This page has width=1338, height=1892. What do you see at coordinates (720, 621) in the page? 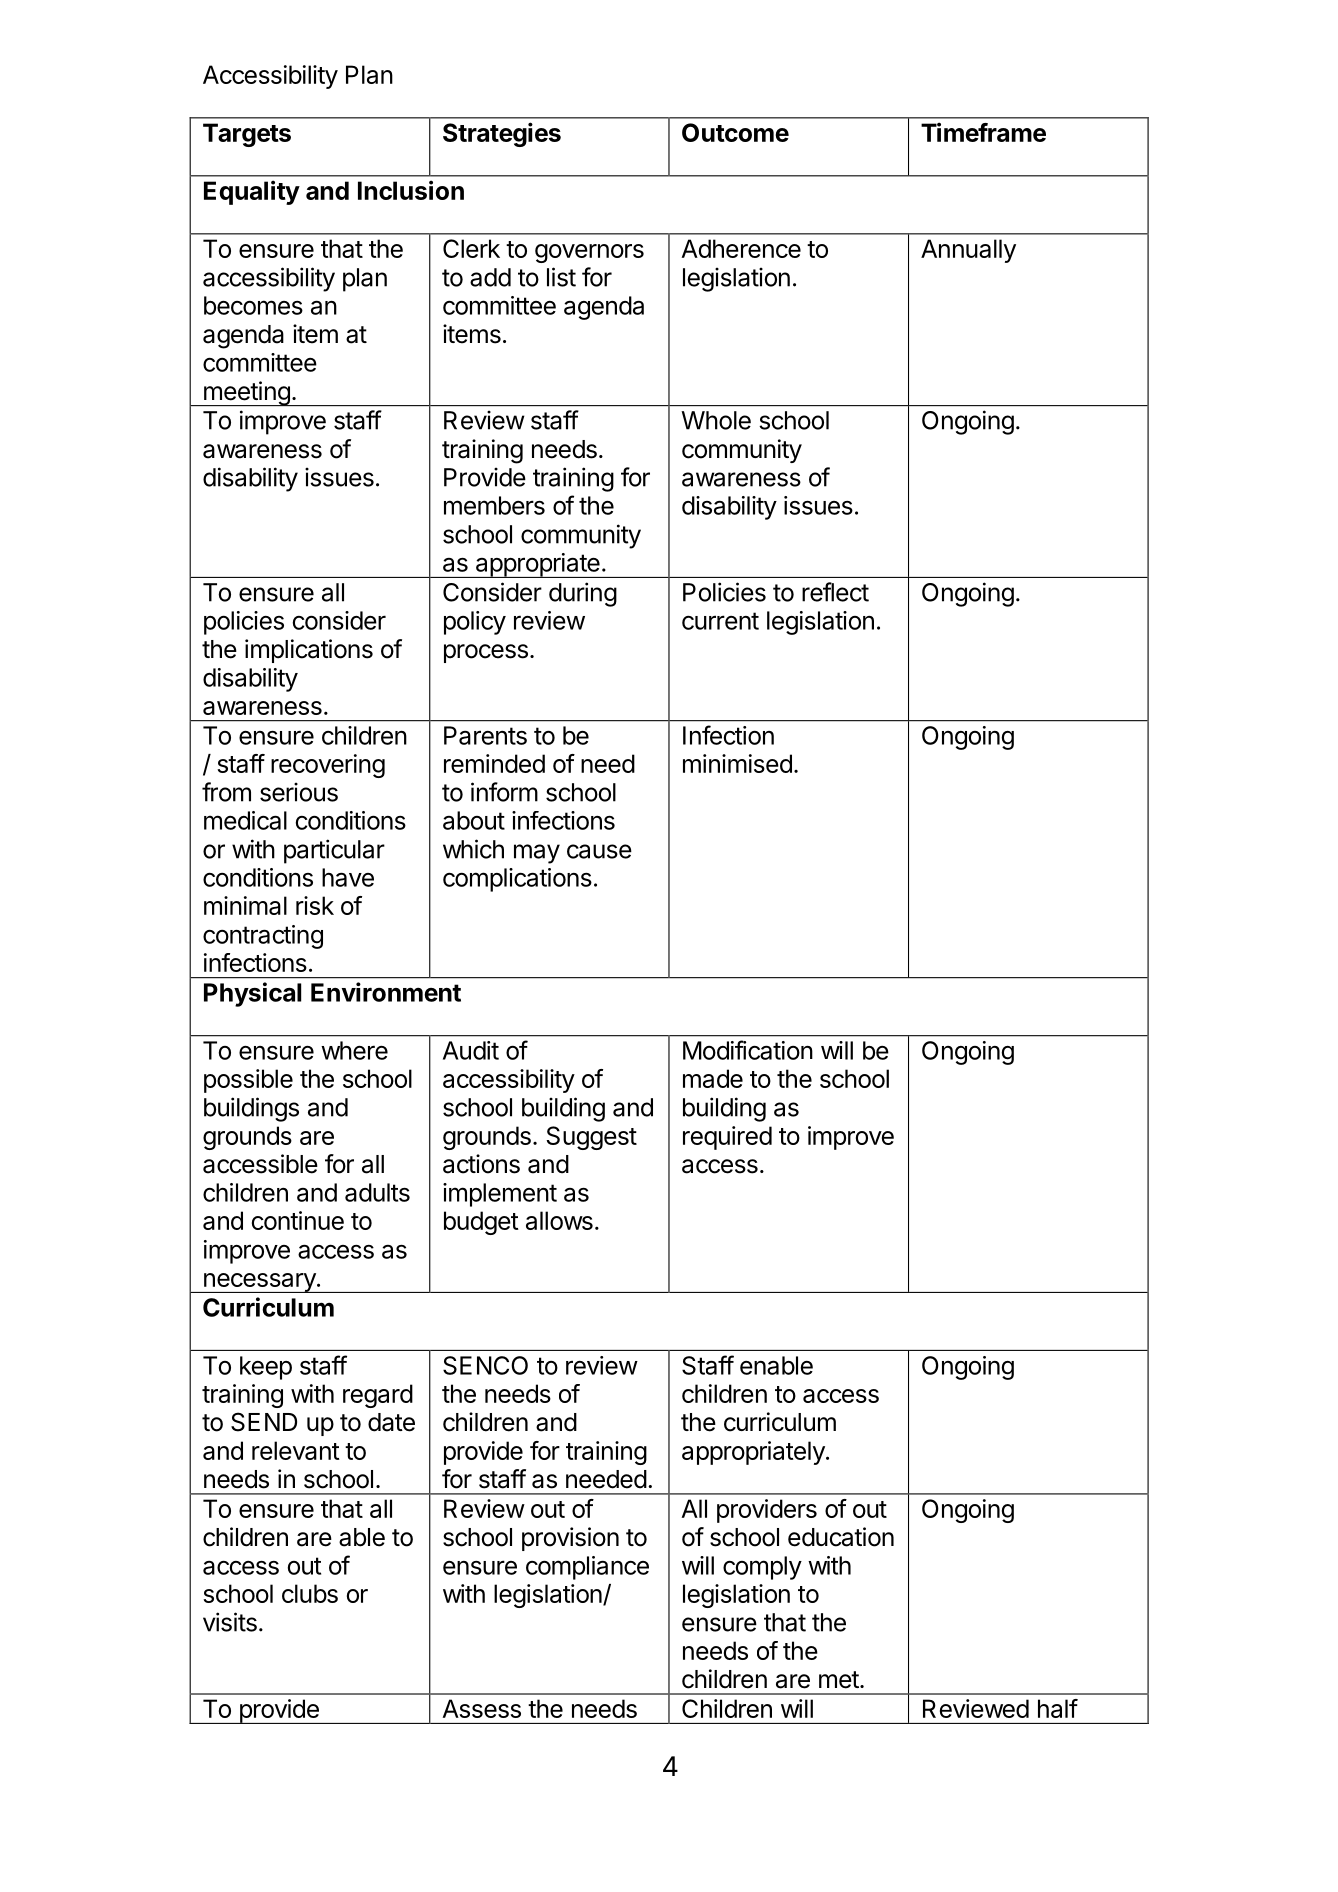
I see `current` at bounding box center [720, 621].
